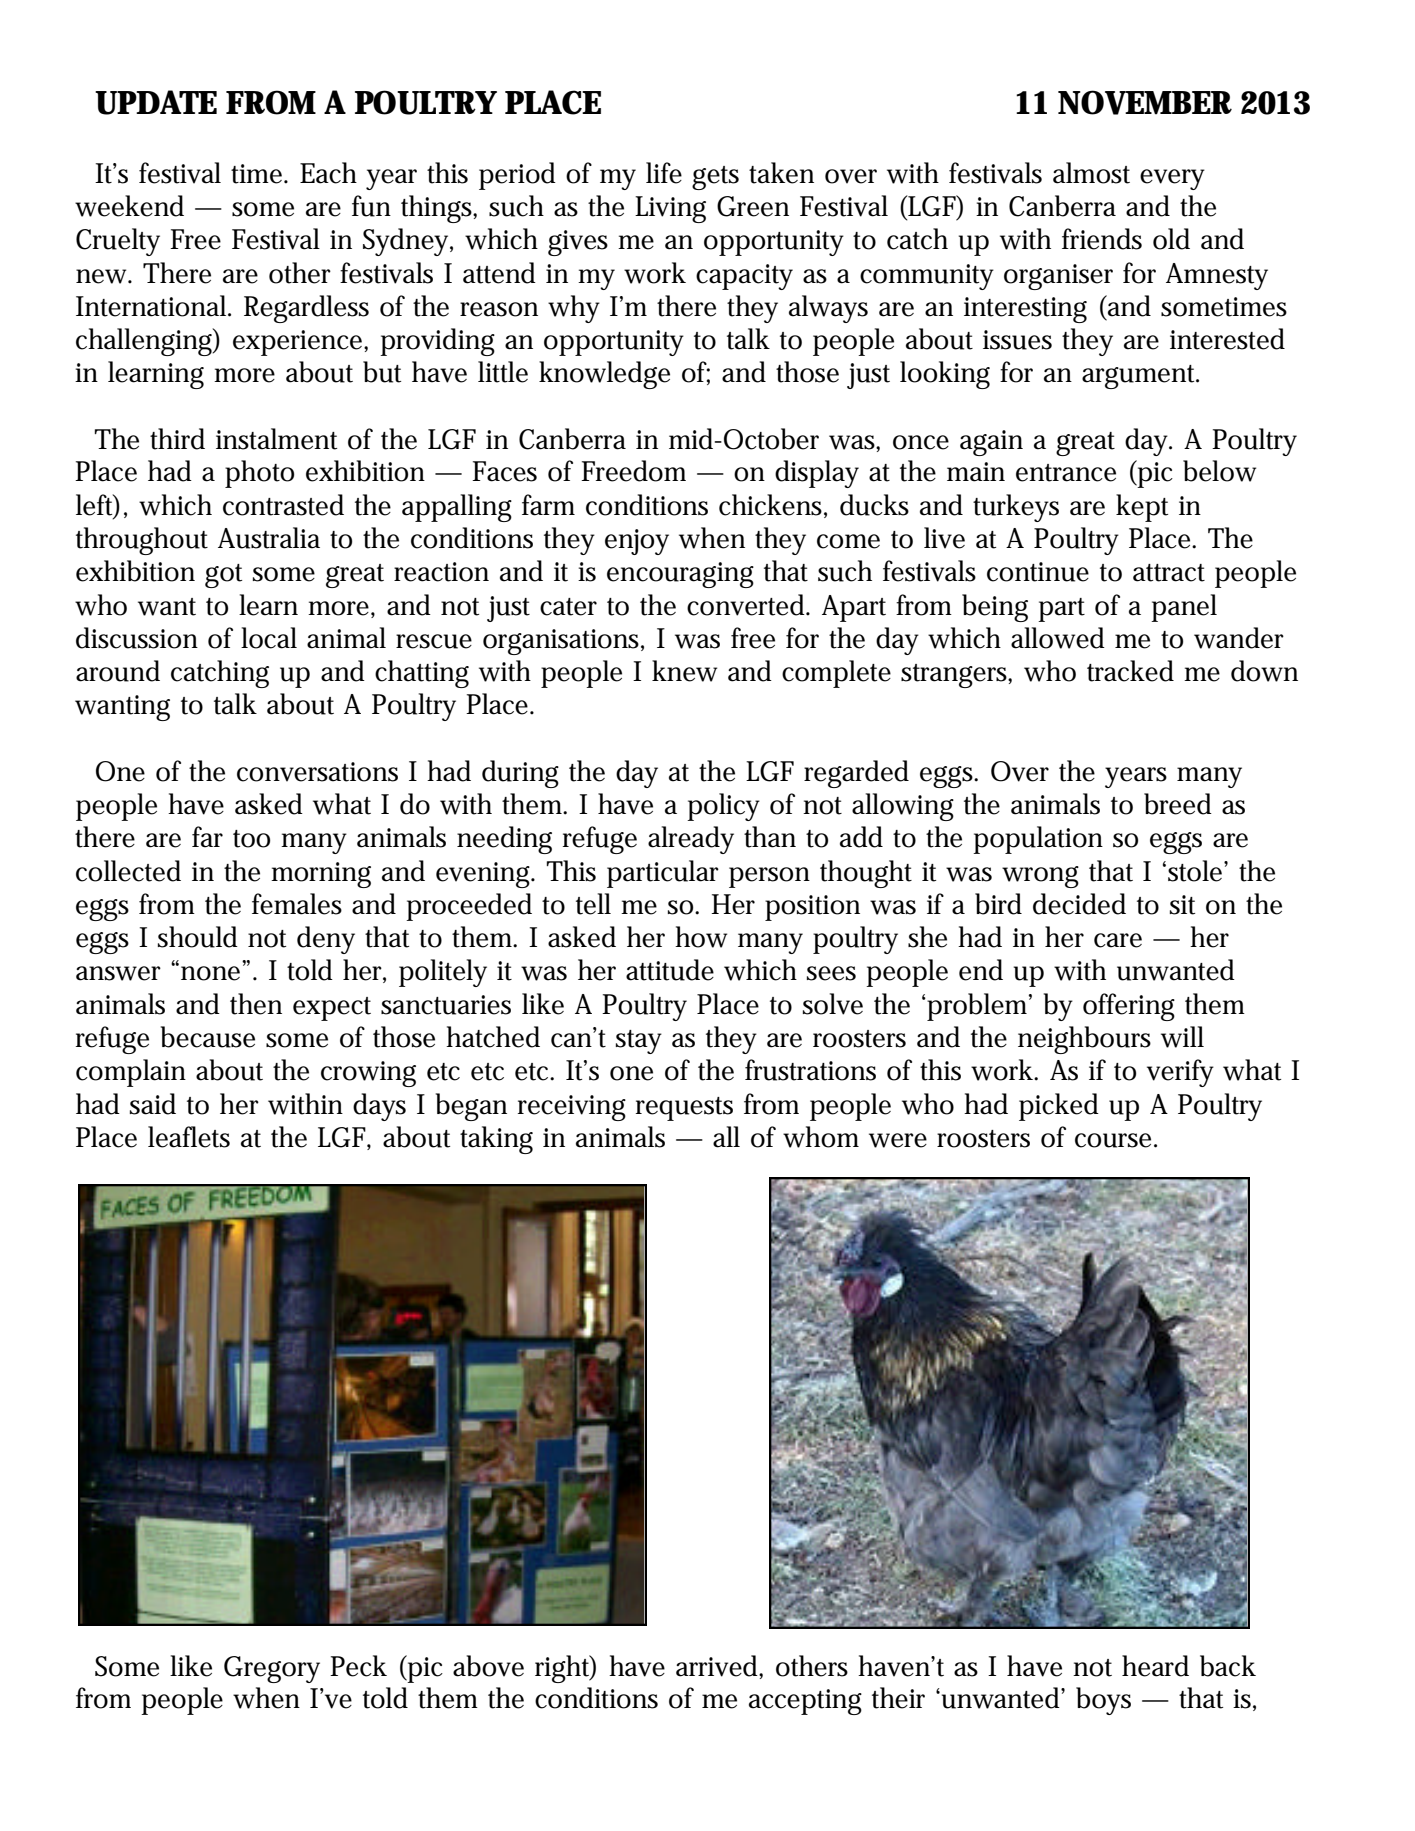 The height and width of the screenshot is (1831, 1415). I want to click on life, so click(664, 173).
